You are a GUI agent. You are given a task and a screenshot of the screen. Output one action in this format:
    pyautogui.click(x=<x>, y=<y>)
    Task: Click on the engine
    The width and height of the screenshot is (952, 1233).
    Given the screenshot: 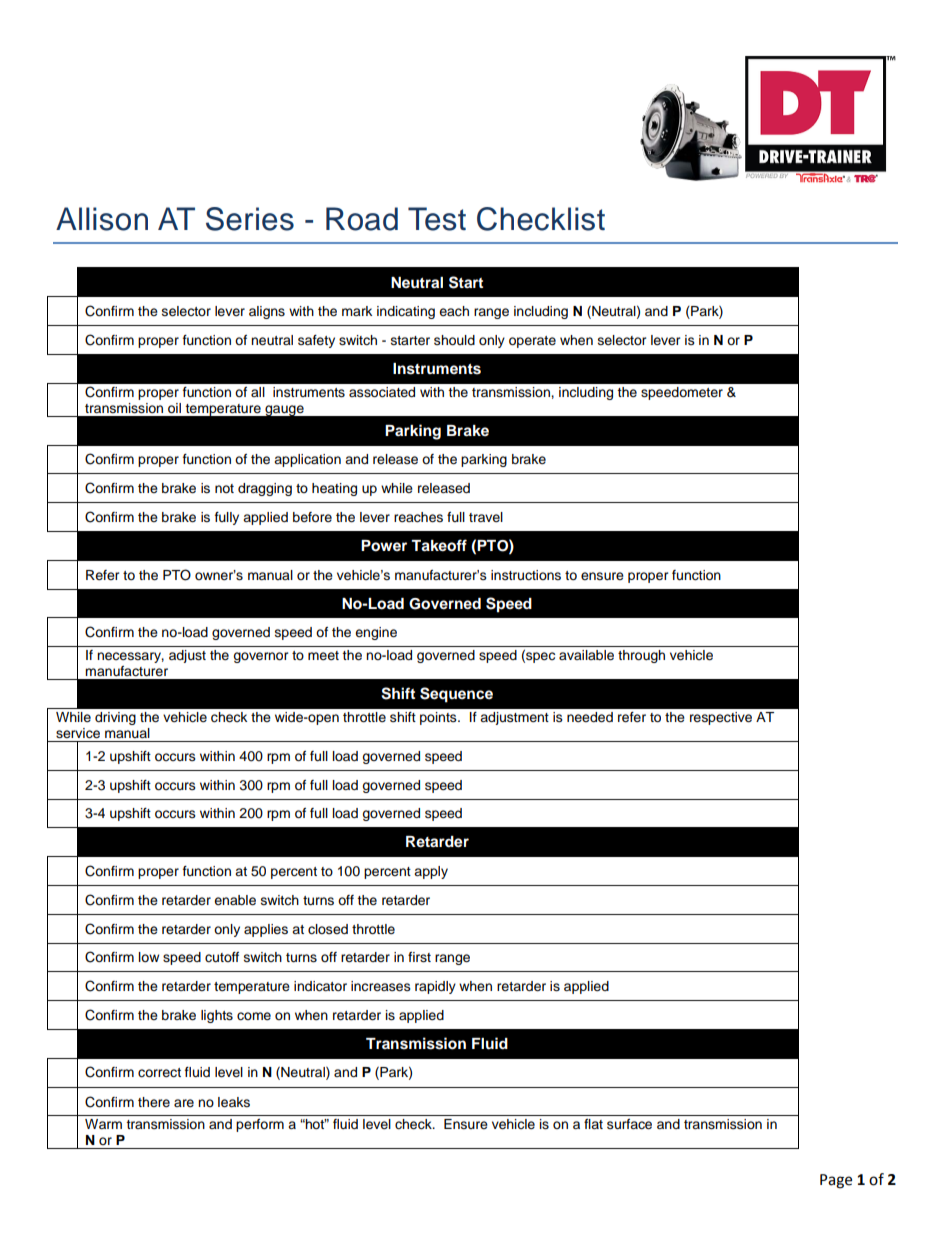 What is the action you would take?
    pyautogui.click(x=376, y=633)
